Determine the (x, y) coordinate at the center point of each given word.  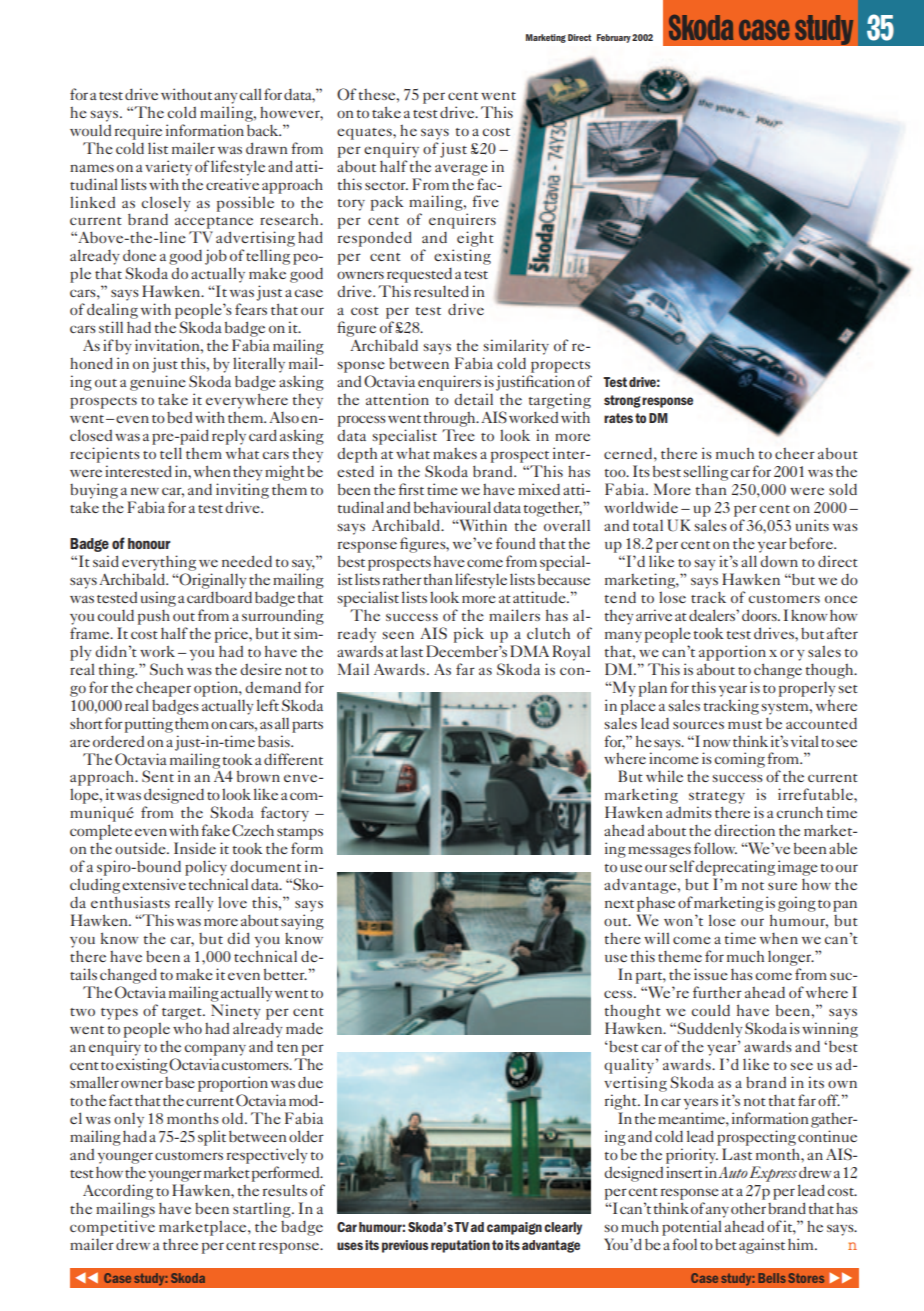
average (461, 170)
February (614, 38)
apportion (732, 653)
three (180, 1244)
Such (166, 669)
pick (469, 635)
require (138, 132)
